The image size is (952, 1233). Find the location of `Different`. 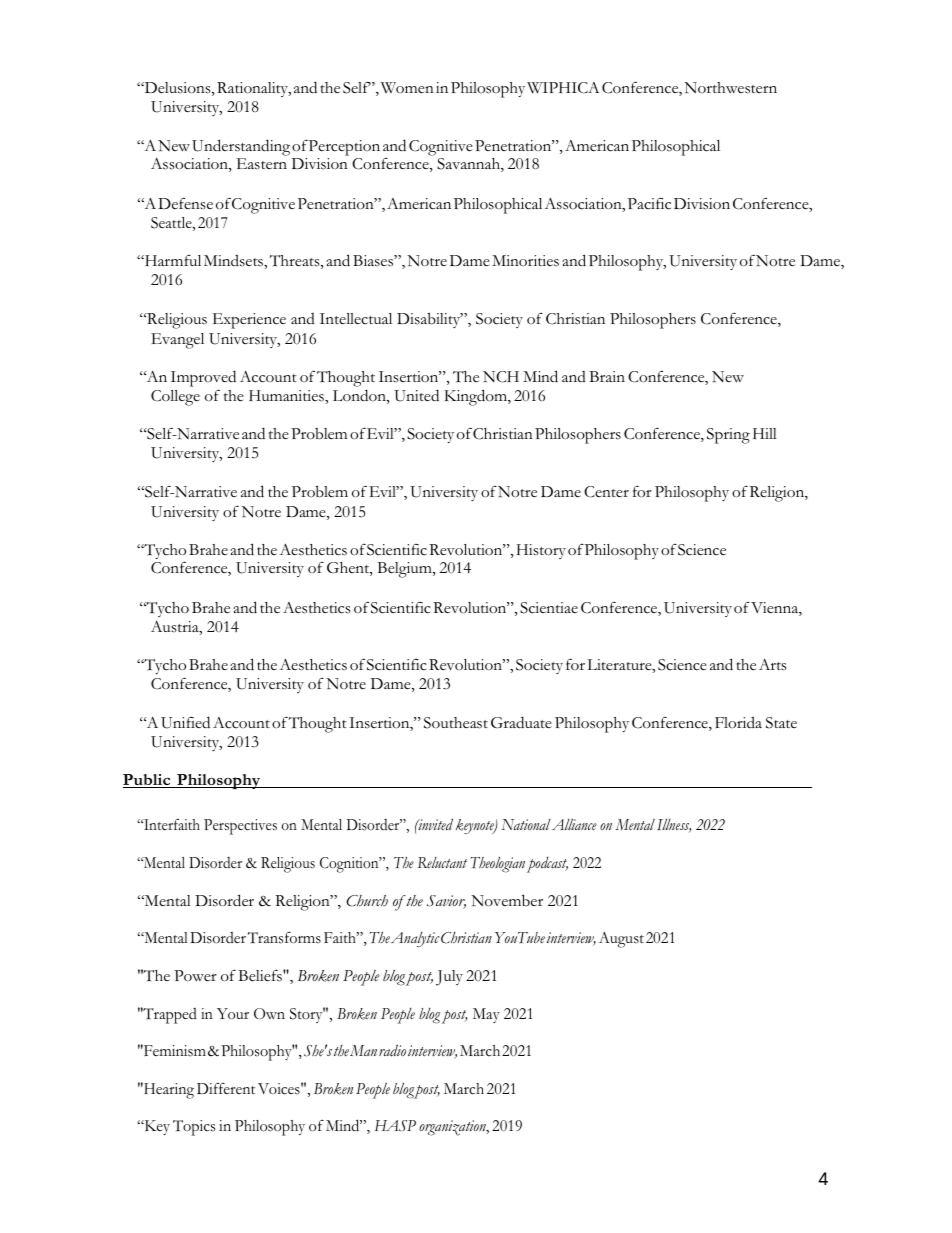

Different is located at coordinates (226, 1088).
